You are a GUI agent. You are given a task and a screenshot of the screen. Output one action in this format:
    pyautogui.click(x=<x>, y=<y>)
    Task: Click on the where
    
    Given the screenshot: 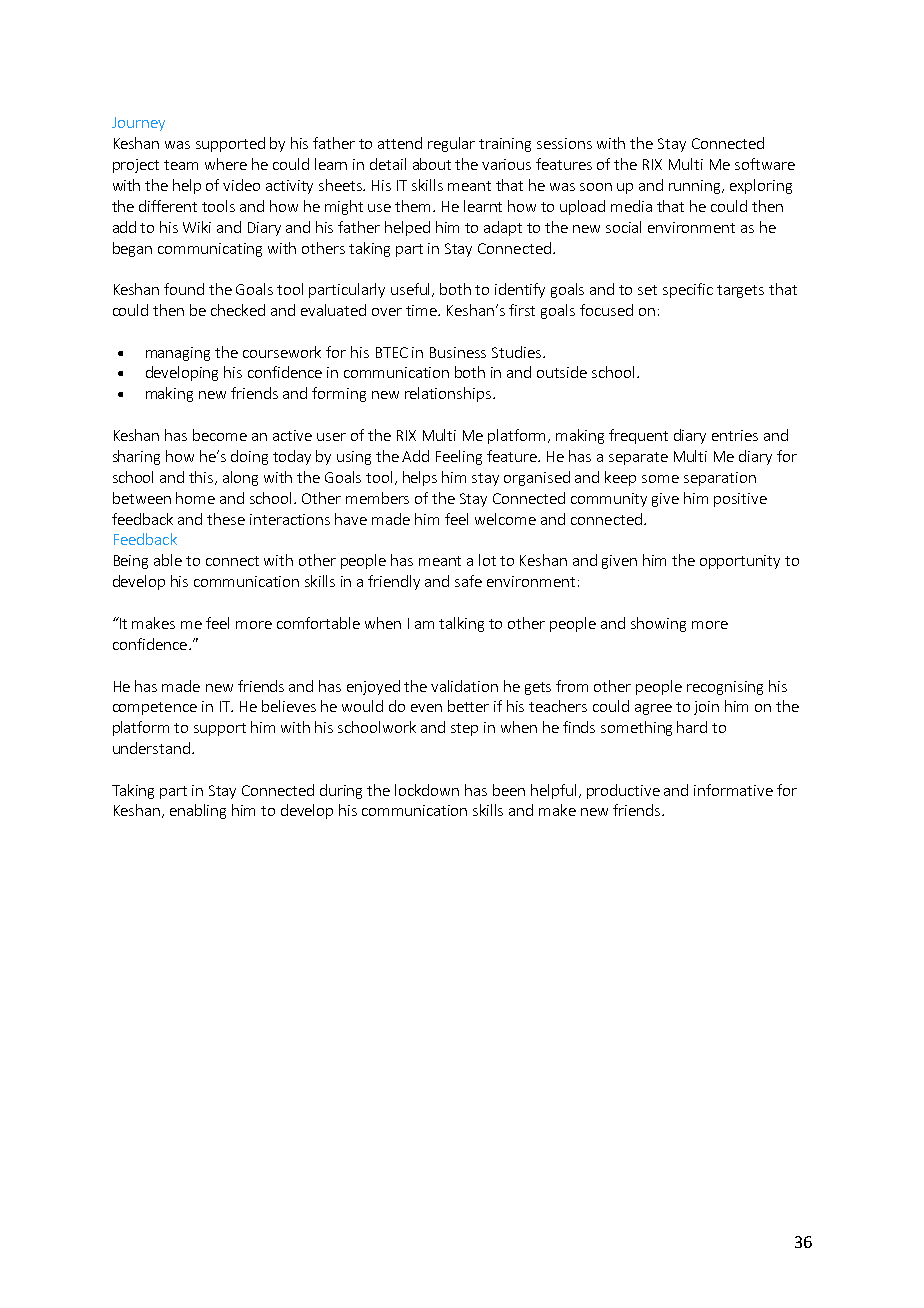 What is the action you would take?
    pyautogui.click(x=226, y=164)
